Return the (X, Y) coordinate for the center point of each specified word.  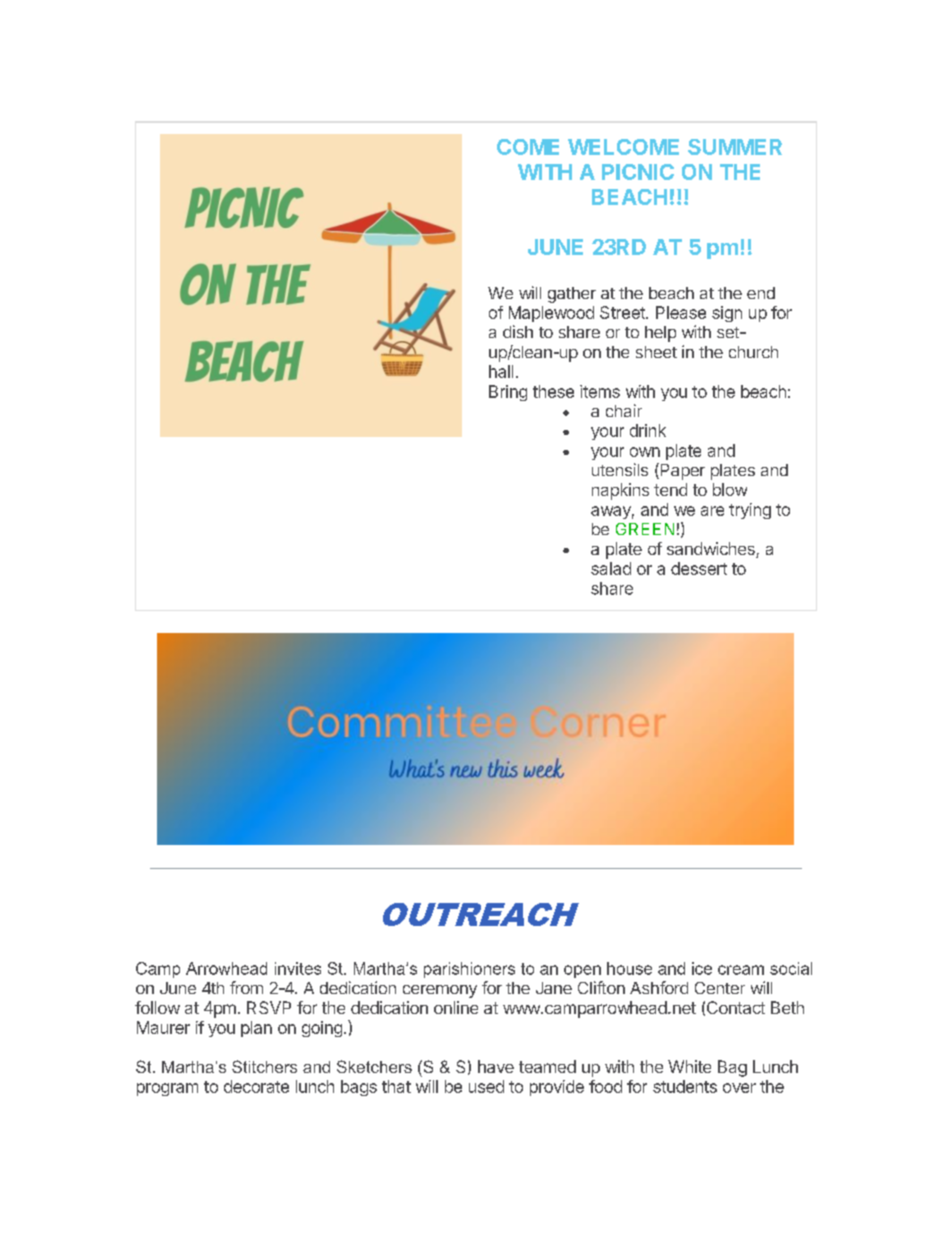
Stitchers (264, 1066)
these (553, 391)
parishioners (469, 970)
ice (702, 968)
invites (298, 968)
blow (730, 489)
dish (518, 331)
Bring (508, 393)
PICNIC (638, 172)
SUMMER (735, 147)
